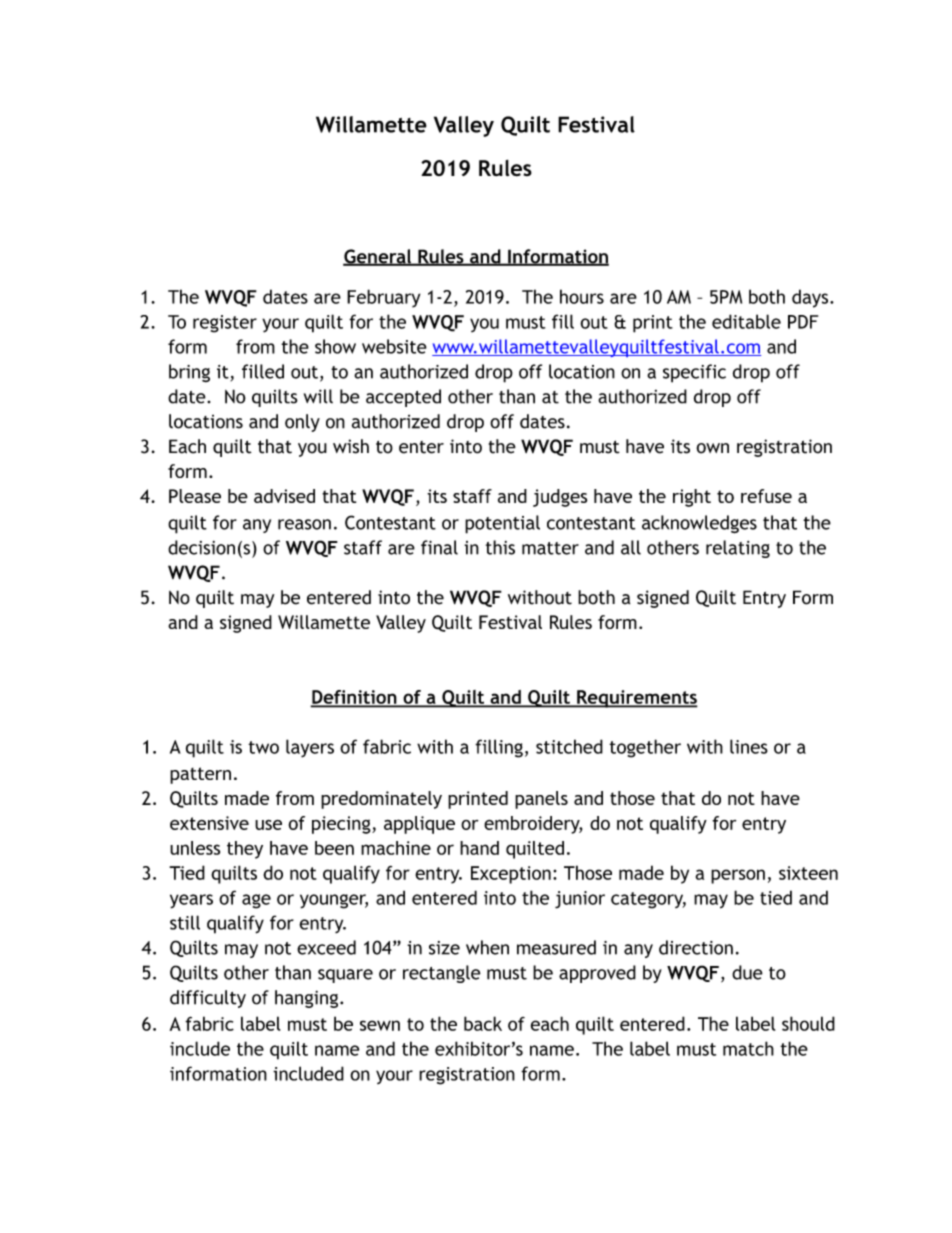 Image resolution: width=952 pixels, height=1233 pixels. Describe the element at coordinates (304, 524) in the screenshot. I see `reason` at that location.
